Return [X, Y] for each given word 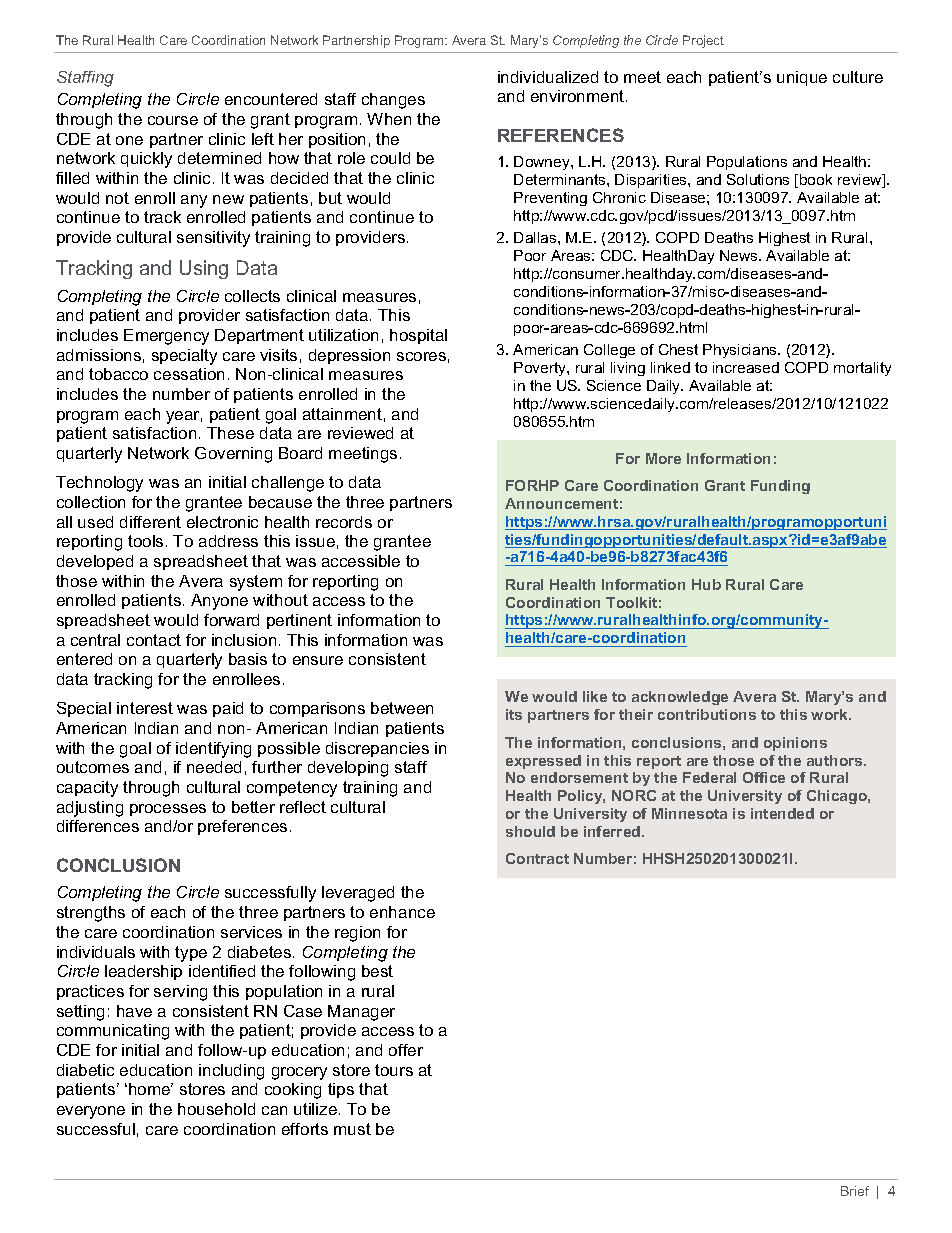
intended [782, 813]
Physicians [741, 351]
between [402, 708]
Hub [706, 584]
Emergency [166, 337]
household [216, 1109]
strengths [91, 914]
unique [802, 78]
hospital [418, 336]
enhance [402, 912]
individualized [548, 77]
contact [154, 640]
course [173, 120]
